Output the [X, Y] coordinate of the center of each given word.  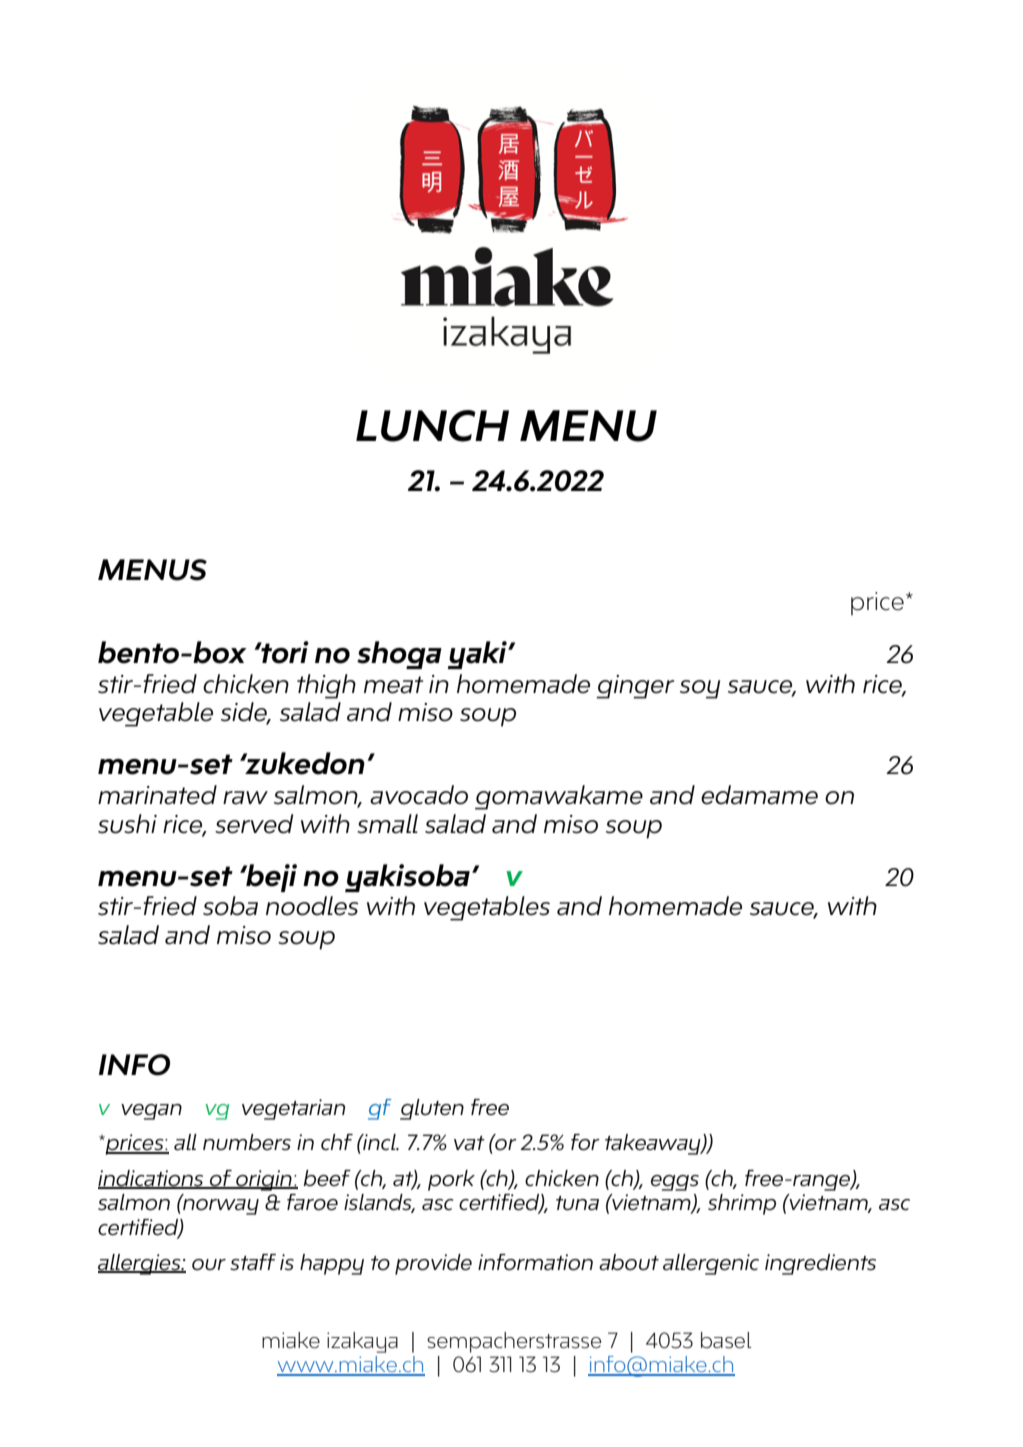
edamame [759, 795]
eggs [675, 1183]
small [387, 824]
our [209, 1264]
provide [433, 1264]
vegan [151, 1112]
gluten [432, 1109]
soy [700, 689]
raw [245, 798]
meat [393, 685]
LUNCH [432, 426]
